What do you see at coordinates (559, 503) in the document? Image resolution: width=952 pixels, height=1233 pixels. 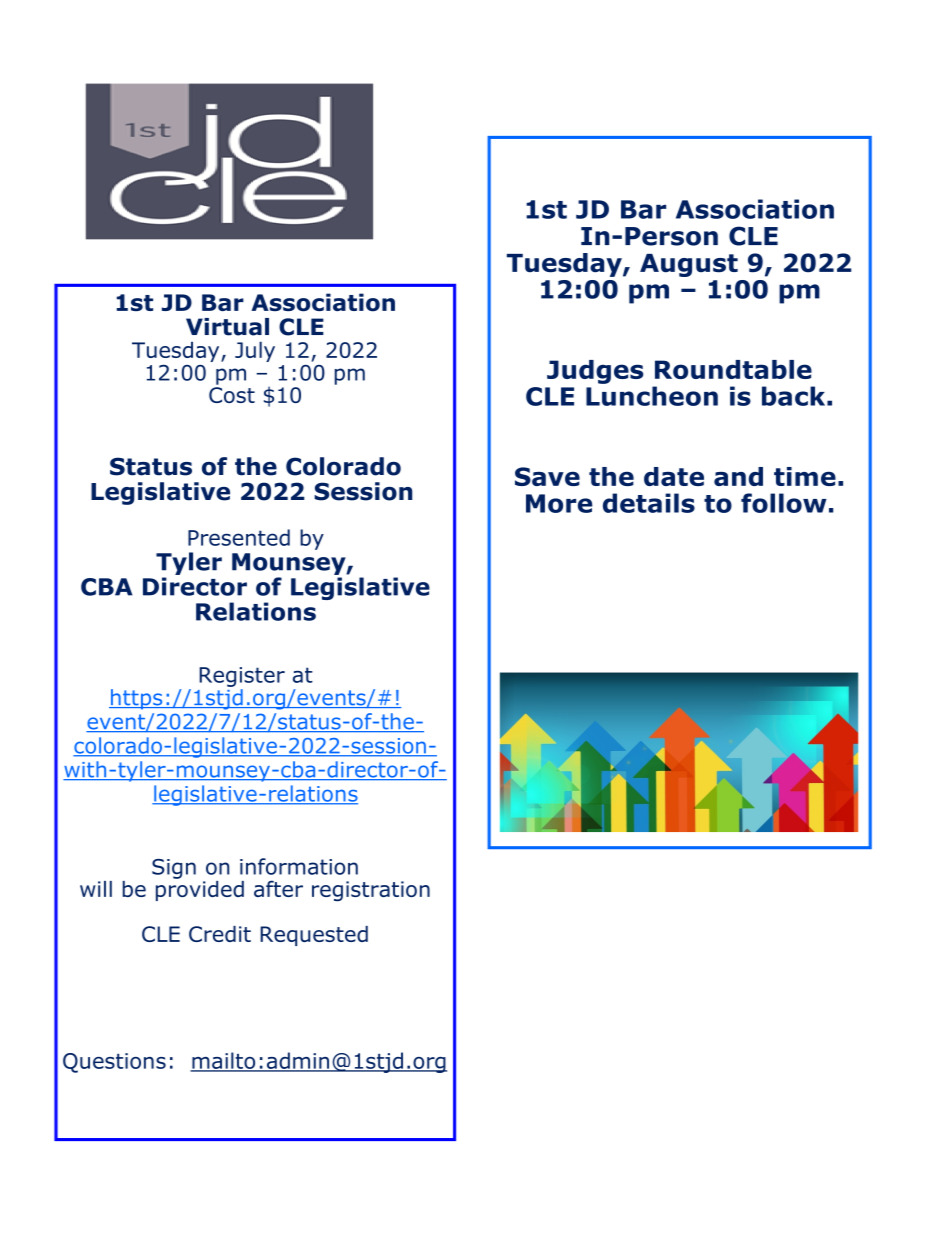 I see `More` at bounding box center [559, 503].
